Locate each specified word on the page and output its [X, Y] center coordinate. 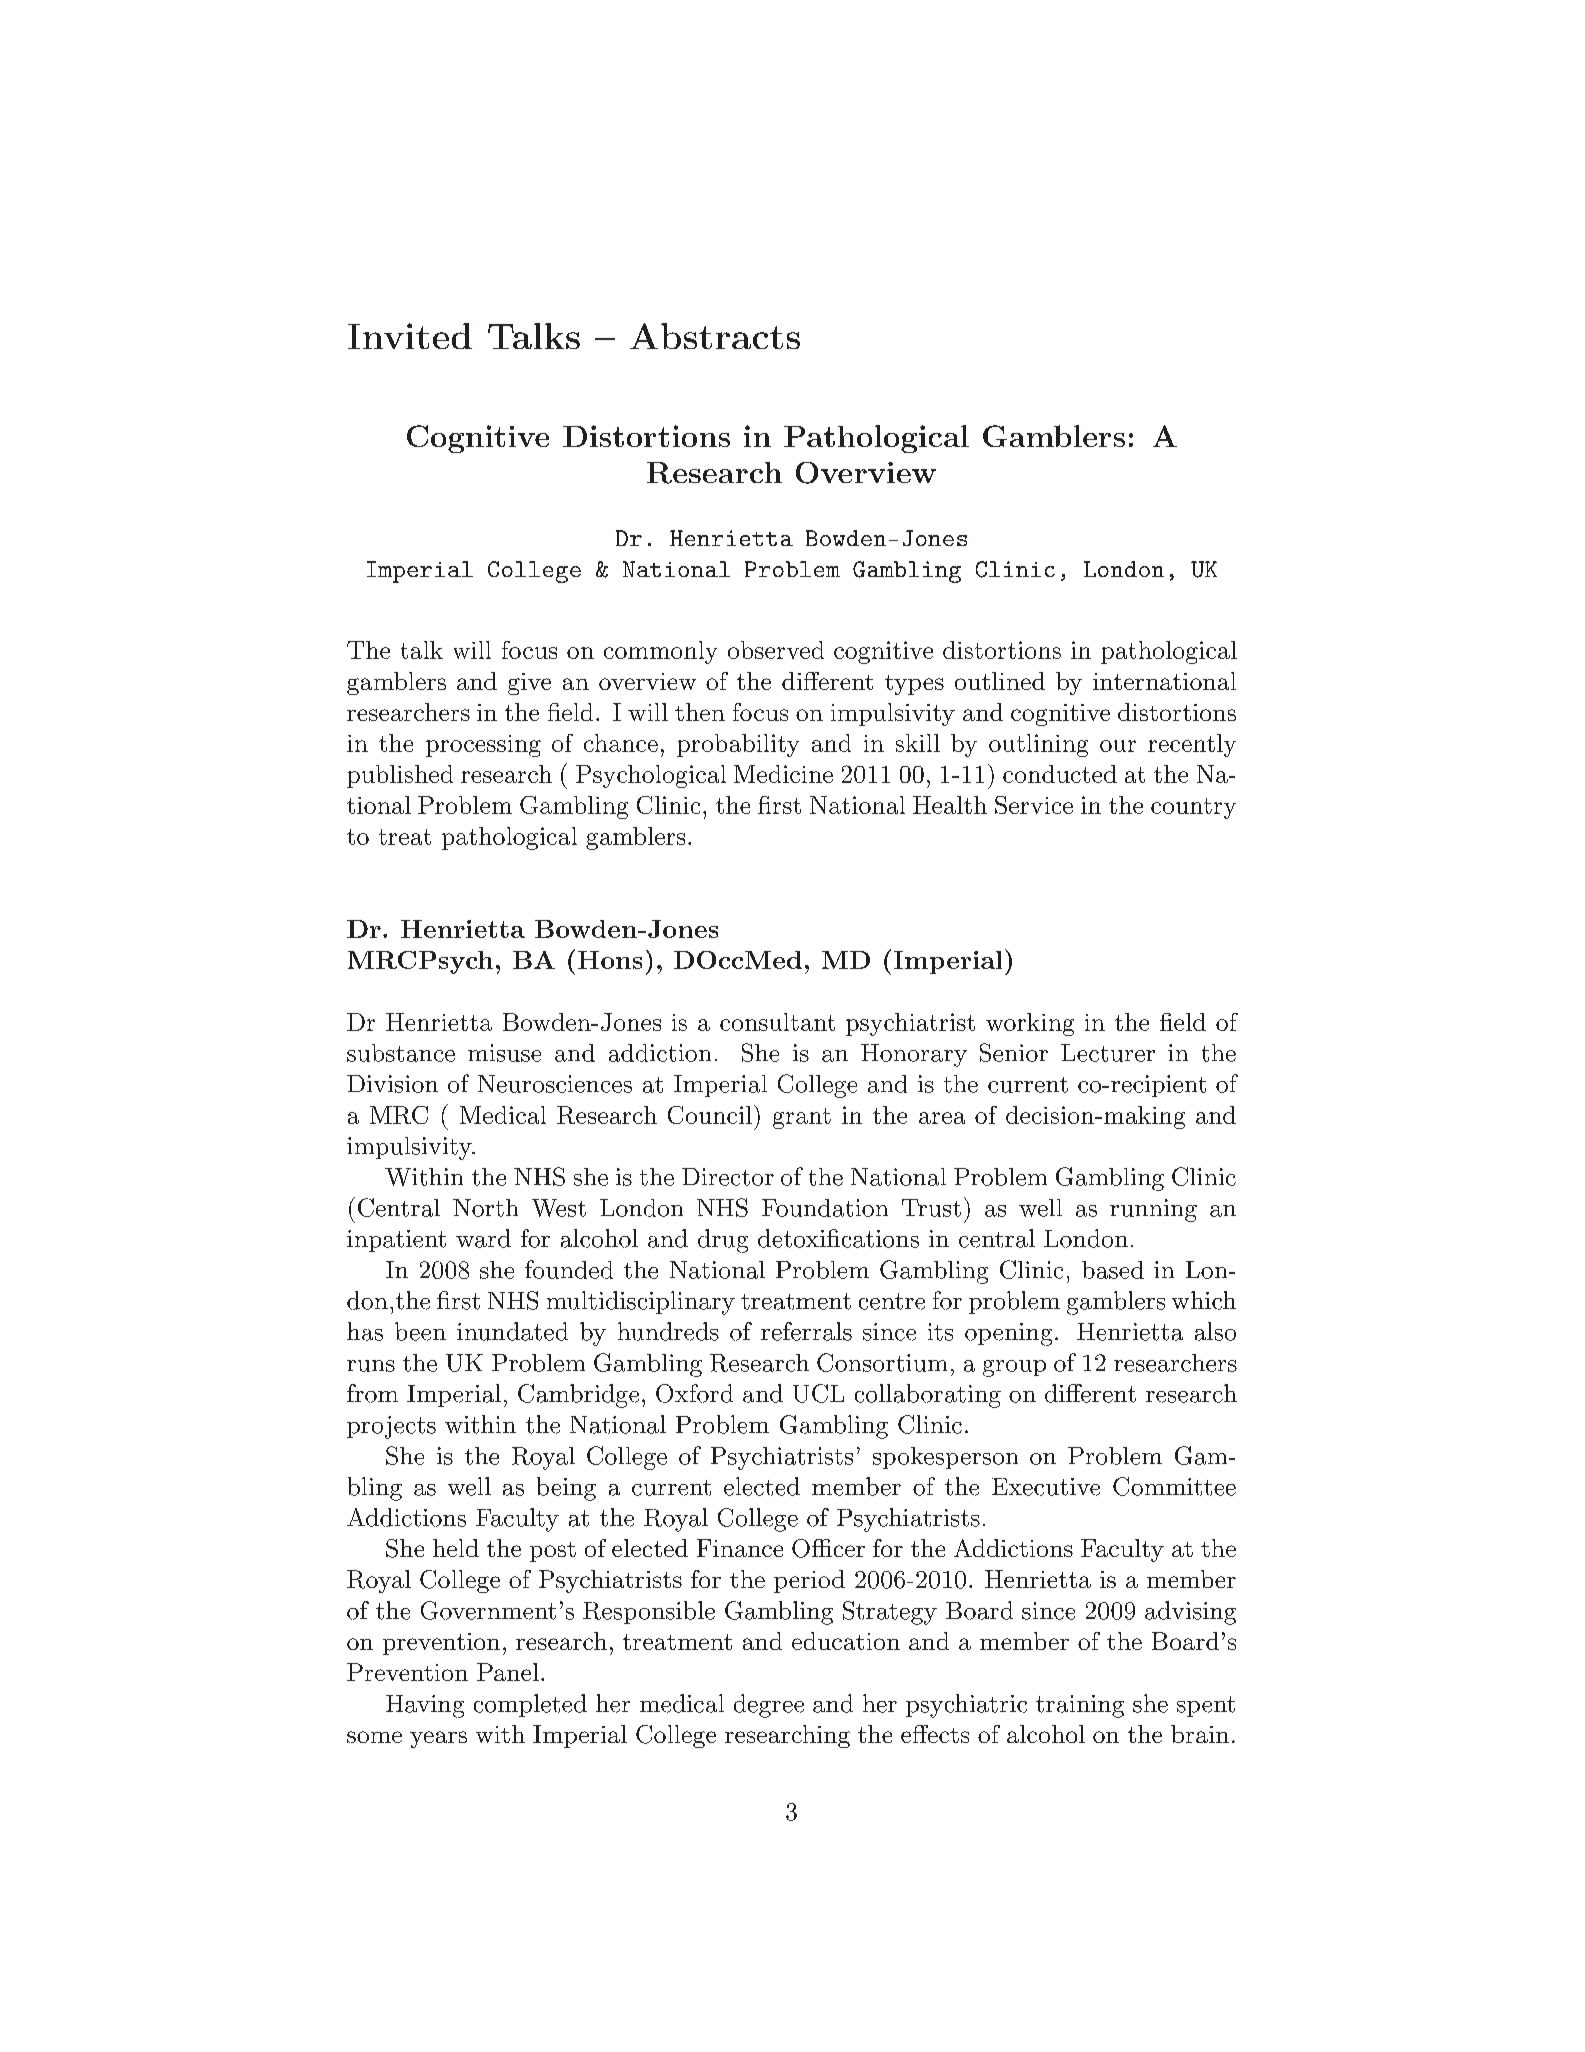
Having [425, 1706]
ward [483, 1238]
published [400, 776]
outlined [1000, 681]
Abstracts [715, 336]
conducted [1060, 774]
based [1113, 1270]
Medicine [783, 774]
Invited [410, 336]
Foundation [825, 1208]
